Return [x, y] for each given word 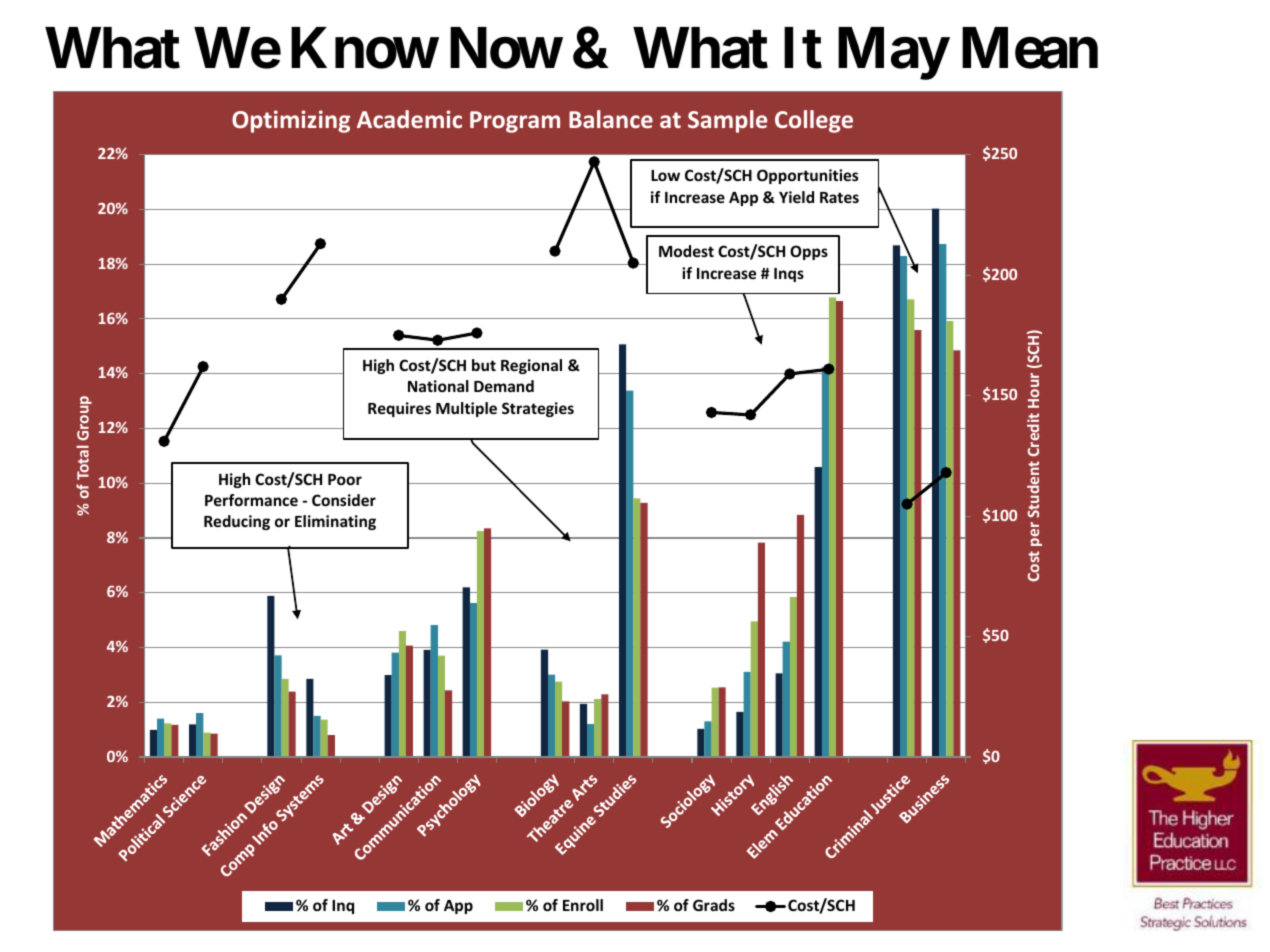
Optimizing [291, 121]
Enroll [583, 905]
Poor [345, 479]
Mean [1030, 48]
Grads [714, 905]
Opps [809, 252]
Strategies [538, 409]
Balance [611, 119]
